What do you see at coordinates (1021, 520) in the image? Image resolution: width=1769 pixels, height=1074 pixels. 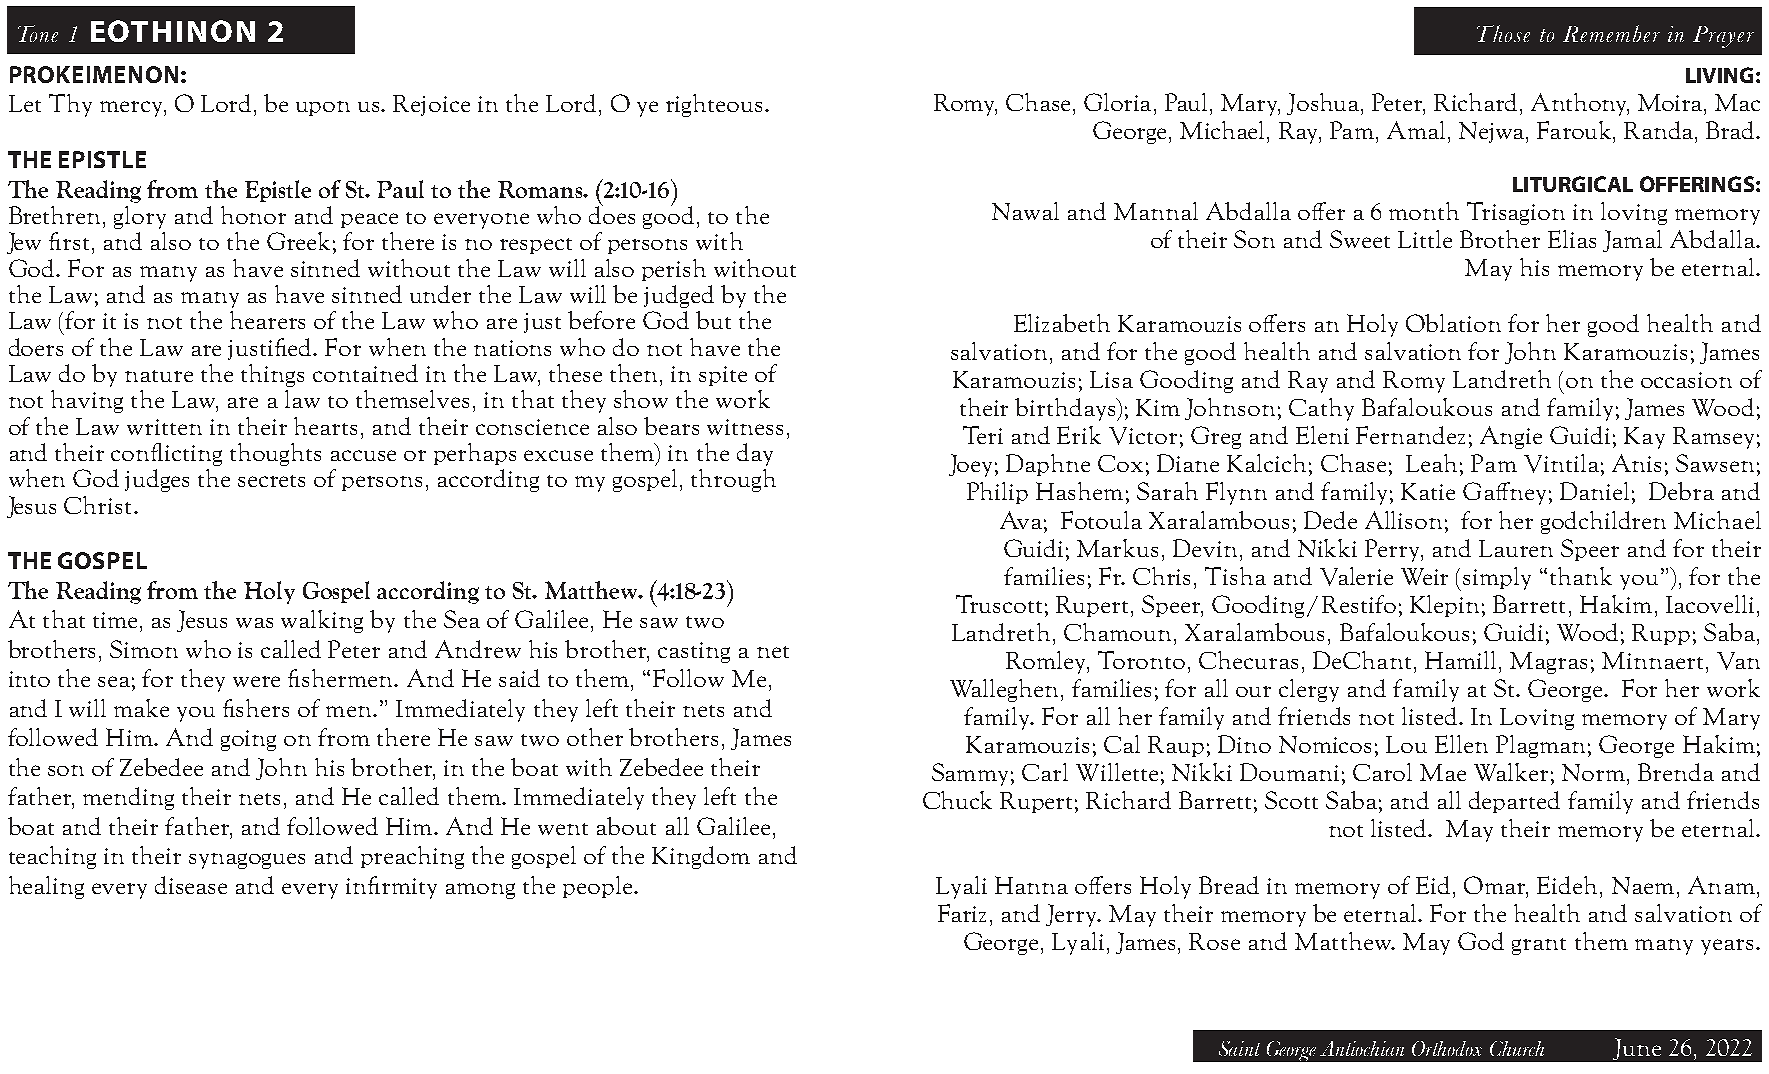 I see `Ava` at bounding box center [1021, 520].
